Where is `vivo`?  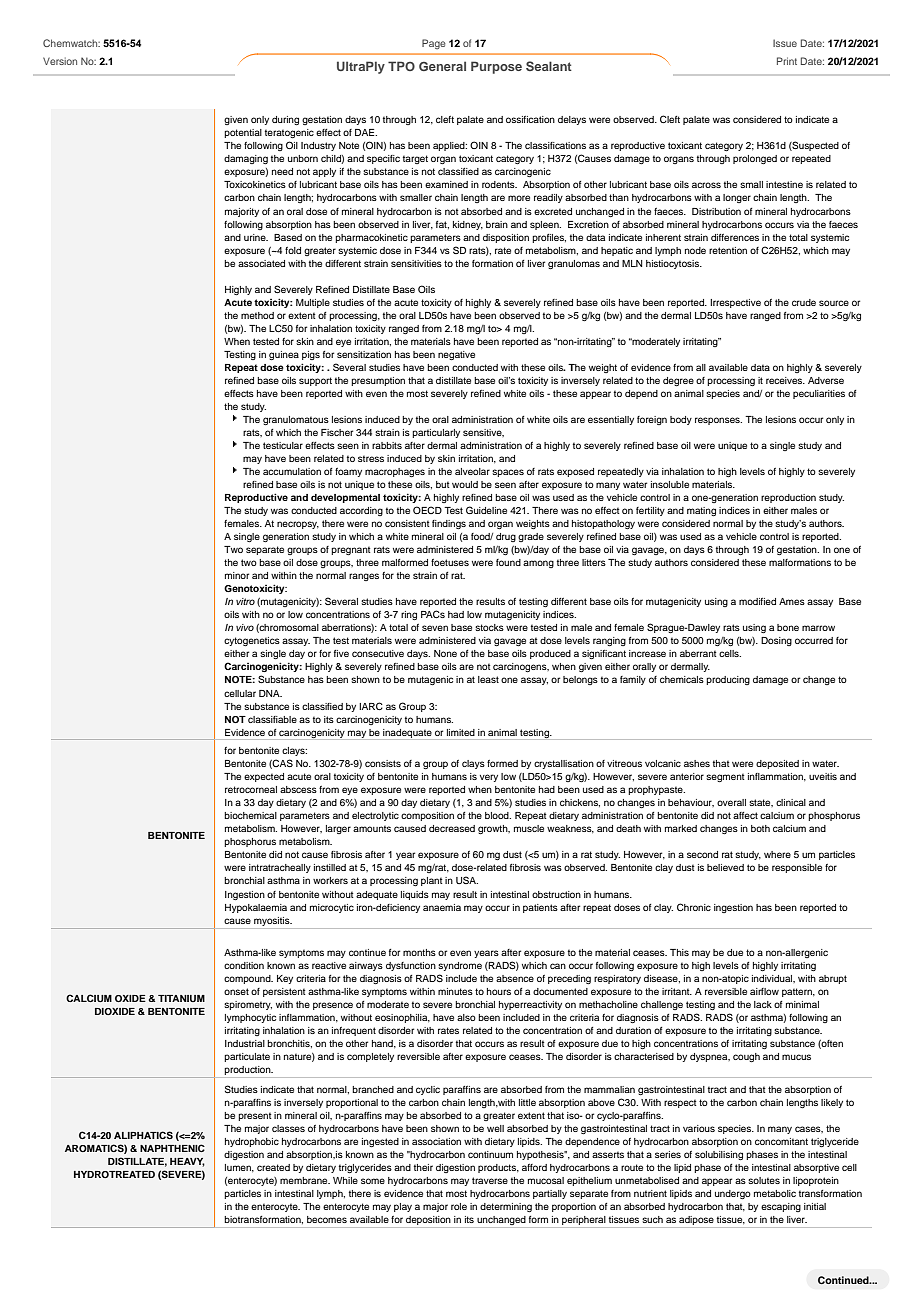
vivo is located at coordinates (245, 627).
